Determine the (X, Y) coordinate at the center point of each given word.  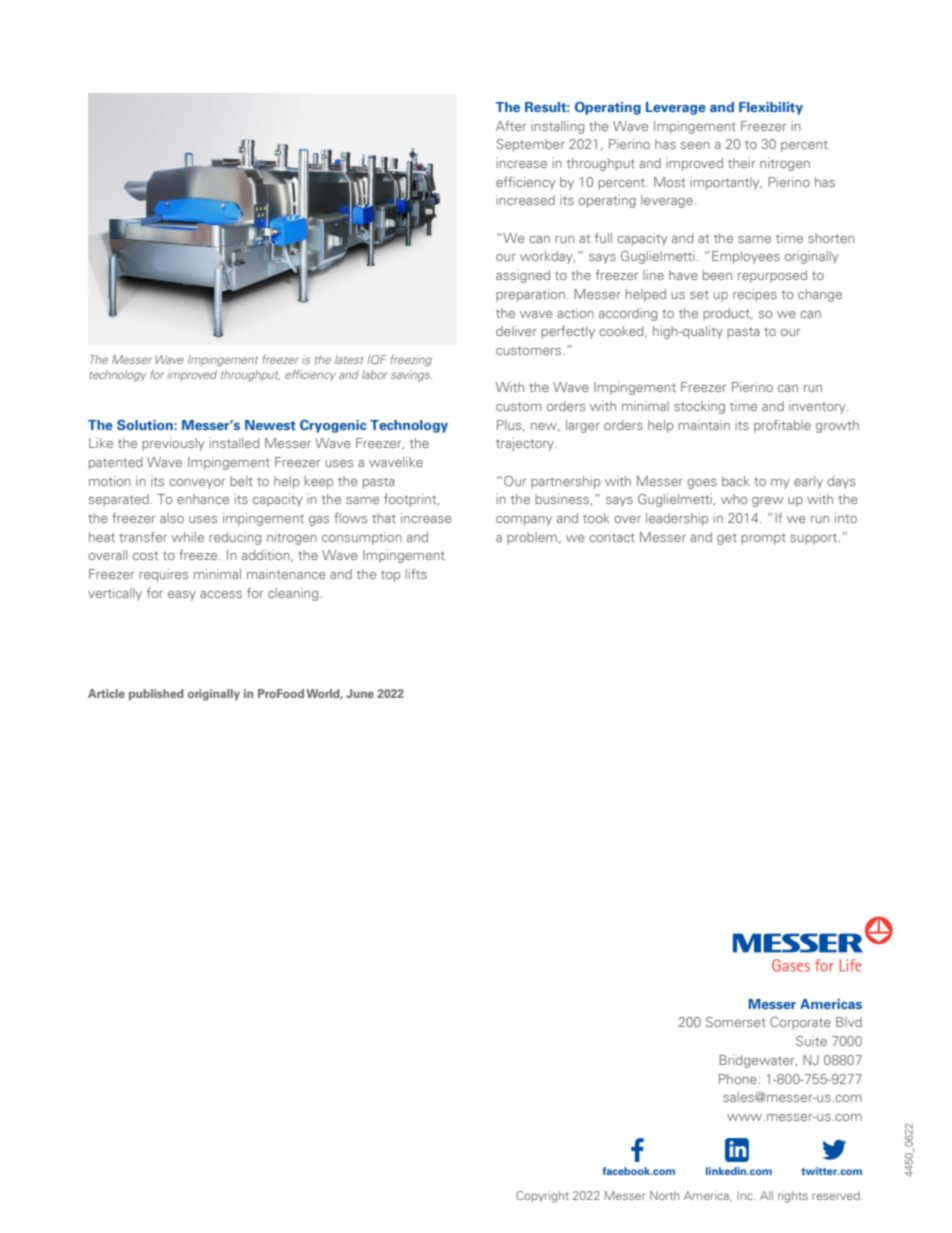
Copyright (542, 1197)
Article (106, 693)
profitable (782, 426)
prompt (763, 539)
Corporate (800, 1023)
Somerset (736, 1022)
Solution (146, 424)
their (741, 163)
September (531, 145)
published (156, 695)
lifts (416, 574)
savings (411, 376)
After (511, 126)
